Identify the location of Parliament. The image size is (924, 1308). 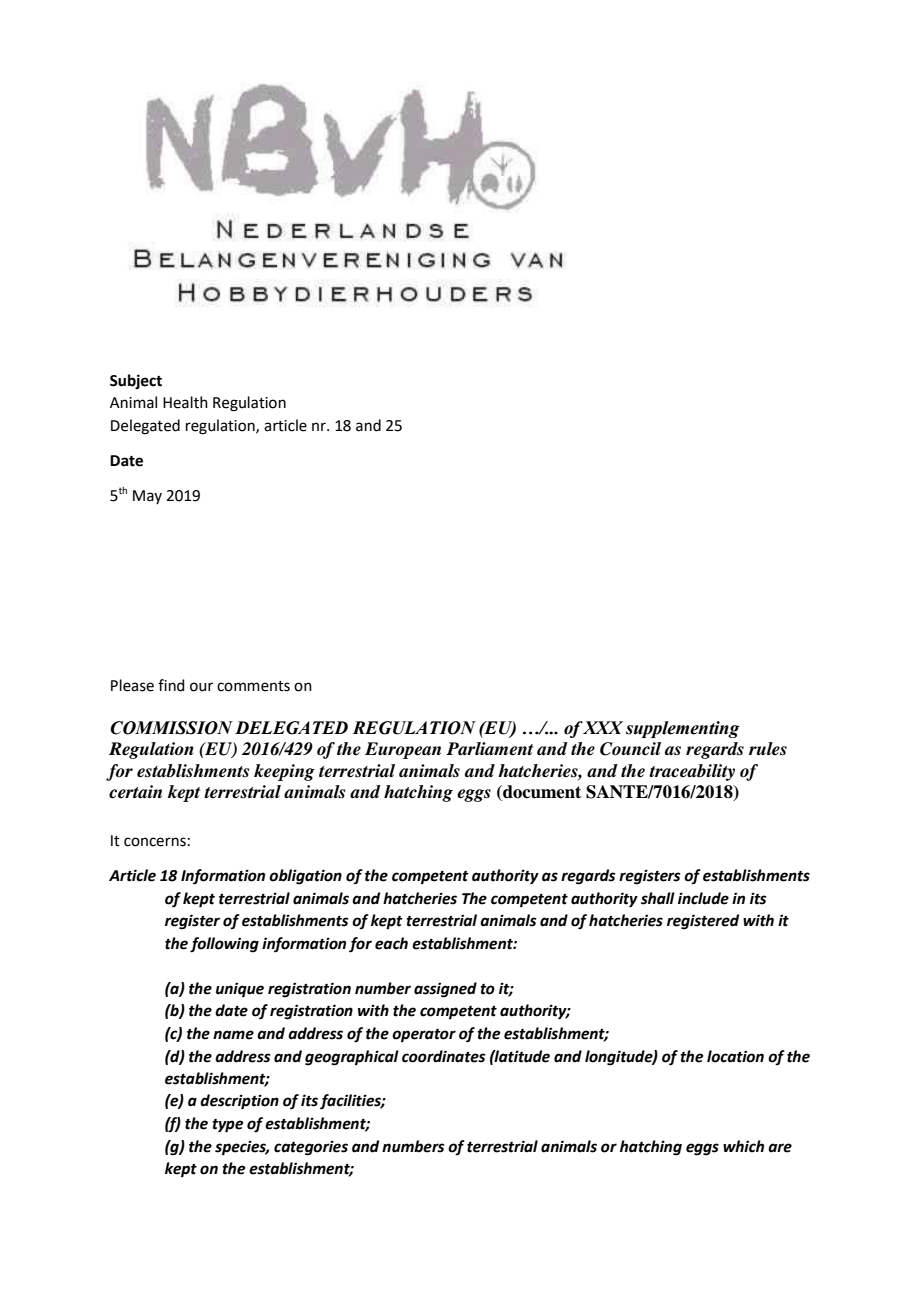
(489, 749).
